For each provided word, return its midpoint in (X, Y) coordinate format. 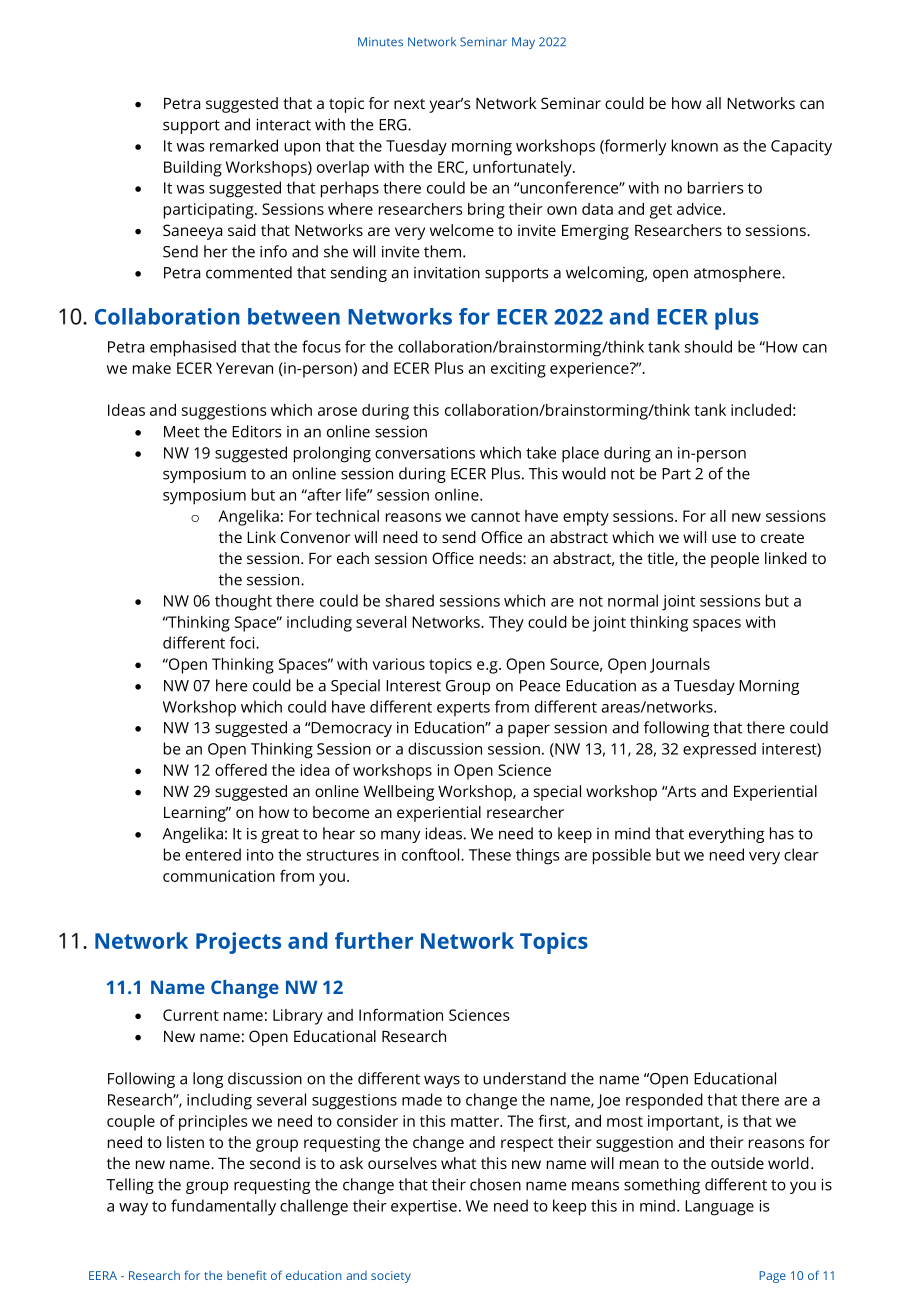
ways (442, 1081)
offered (241, 769)
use (724, 538)
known (695, 145)
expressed (719, 750)
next (409, 104)
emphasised (193, 348)
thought (243, 602)
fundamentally (223, 1207)
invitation (447, 273)
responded (664, 1101)
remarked (244, 145)
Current (191, 1015)
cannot (495, 516)
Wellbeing (399, 793)
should (708, 346)
